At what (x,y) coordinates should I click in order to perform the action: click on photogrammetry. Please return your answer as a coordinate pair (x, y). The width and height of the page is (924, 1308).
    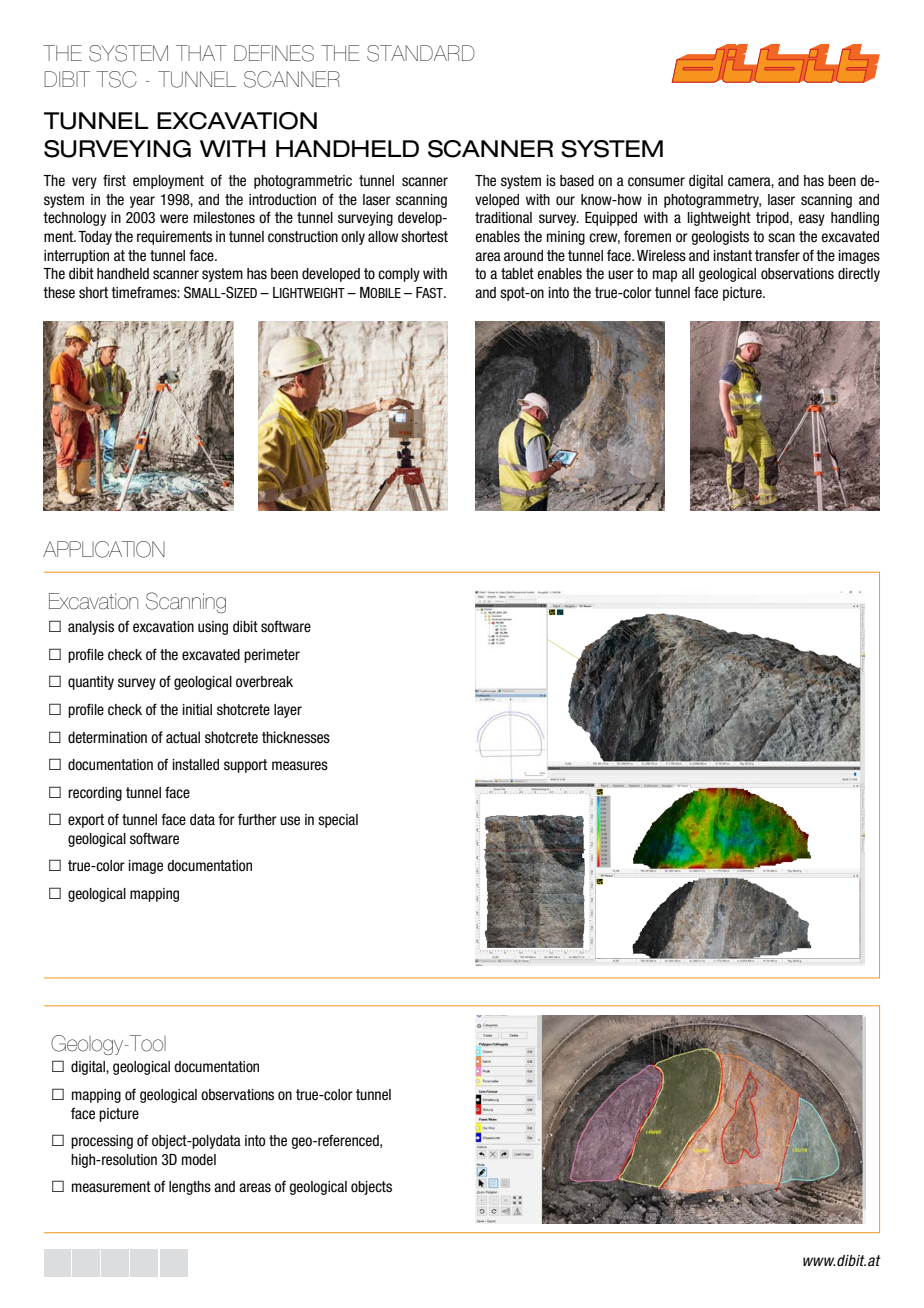
    Looking at the image, I should click on (712, 201).
